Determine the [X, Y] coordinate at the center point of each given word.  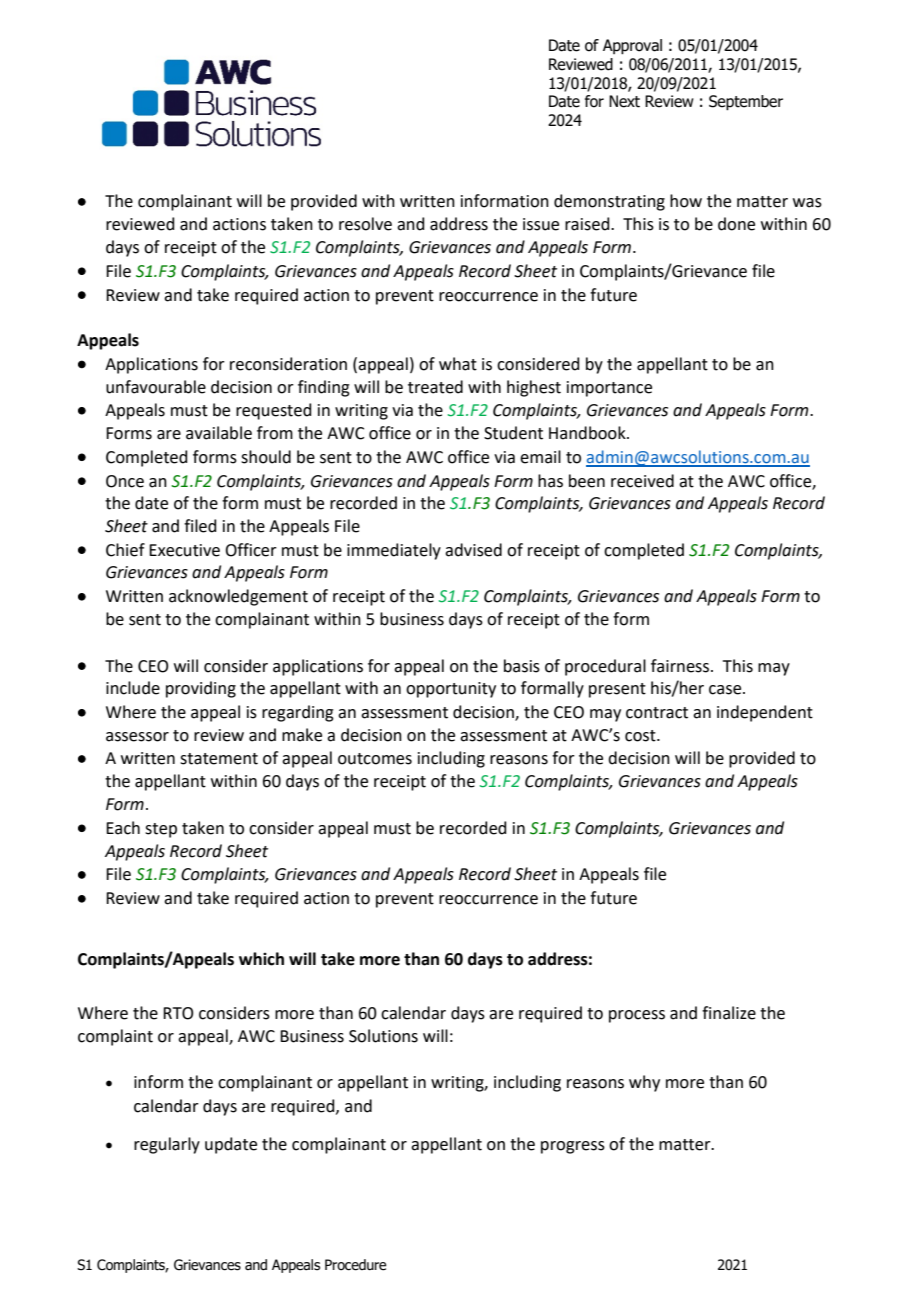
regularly [167, 1145]
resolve [365, 224]
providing [201, 689]
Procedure [356, 1265]
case [726, 690]
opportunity [451, 690]
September [746, 103]
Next [624, 101]
